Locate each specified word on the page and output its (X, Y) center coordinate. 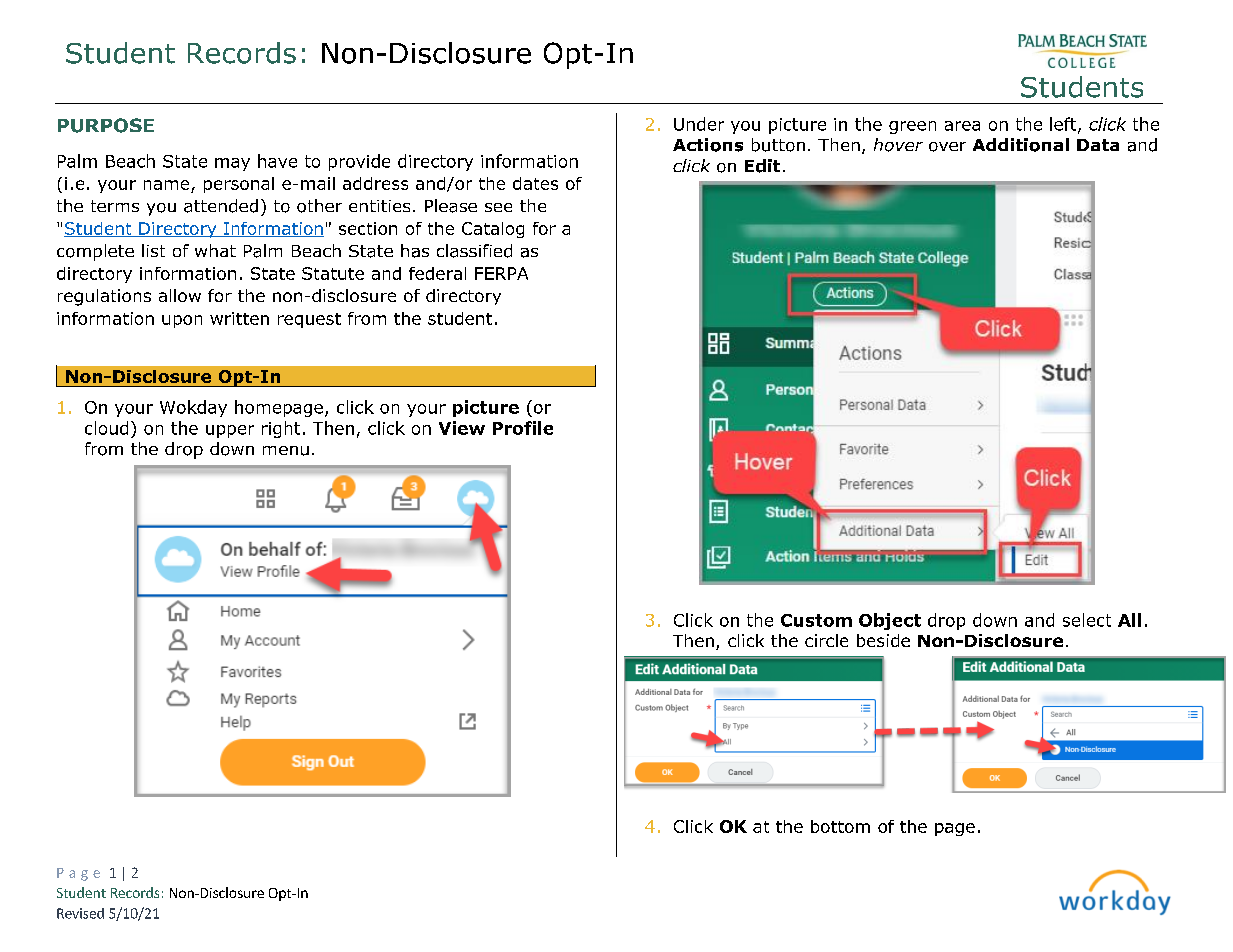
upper (230, 431)
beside (883, 640)
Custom (816, 620)
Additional (1021, 145)
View (462, 428)
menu (286, 451)
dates (535, 183)
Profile (523, 428)
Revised (80, 913)
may (232, 164)
